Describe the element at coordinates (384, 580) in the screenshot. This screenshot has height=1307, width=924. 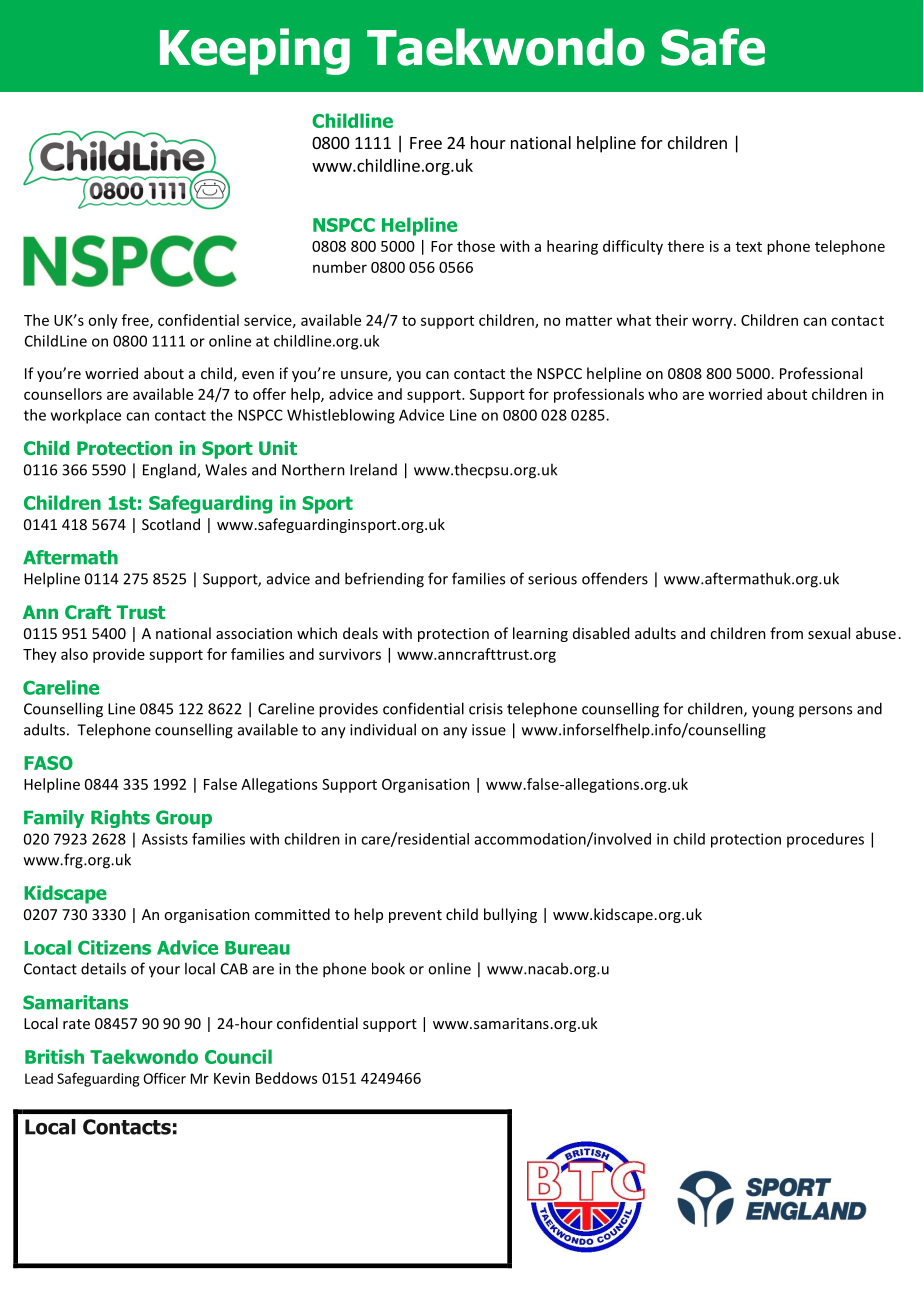
I see `befriending` at that location.
